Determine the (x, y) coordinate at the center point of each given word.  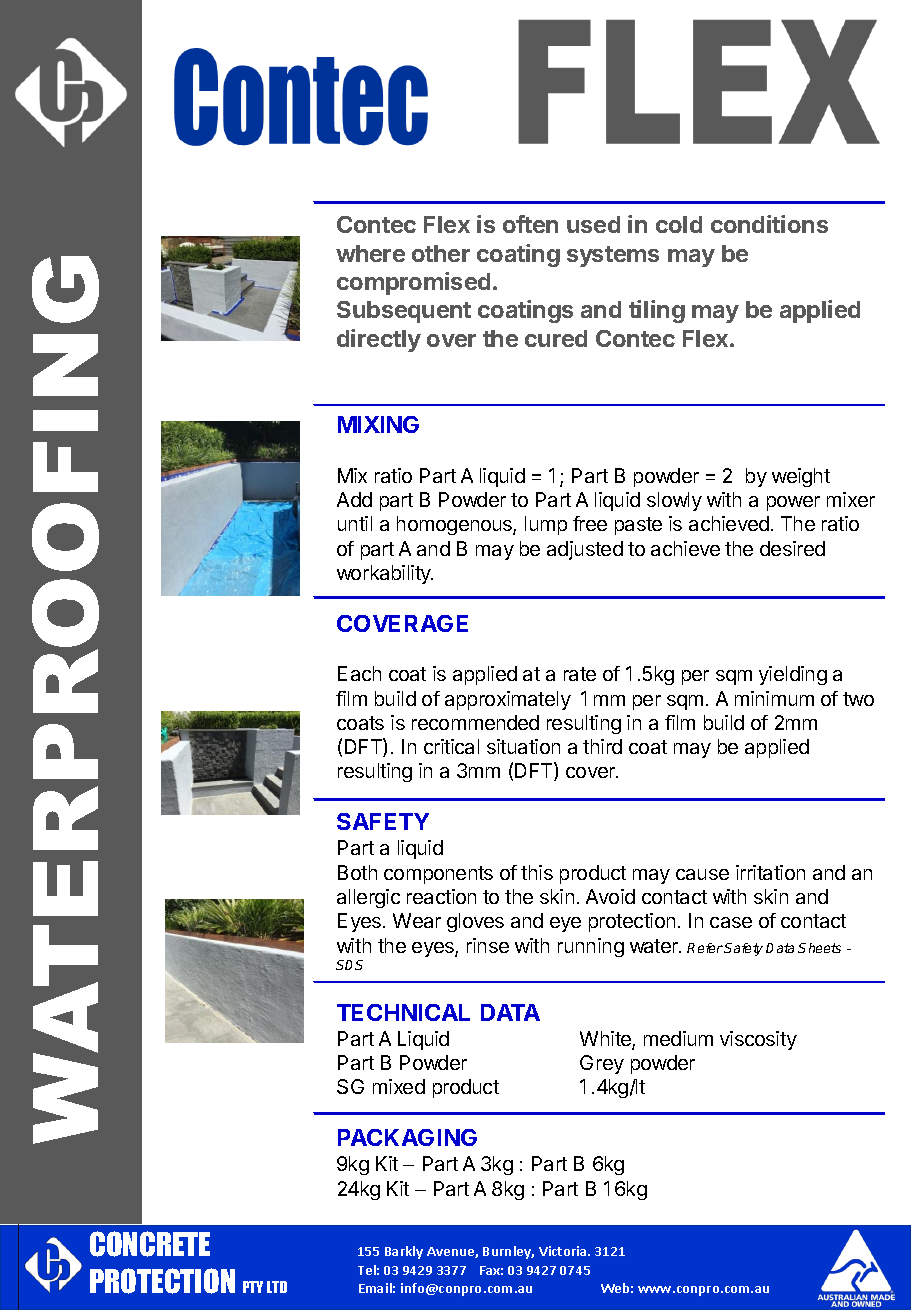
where (370, 253)
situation (523, 746)
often (530, 224)
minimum (774, 698)
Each (359, 673)
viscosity (758, 1040)
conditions (769, 224)
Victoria (564, 1251)
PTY (253, 1287)
